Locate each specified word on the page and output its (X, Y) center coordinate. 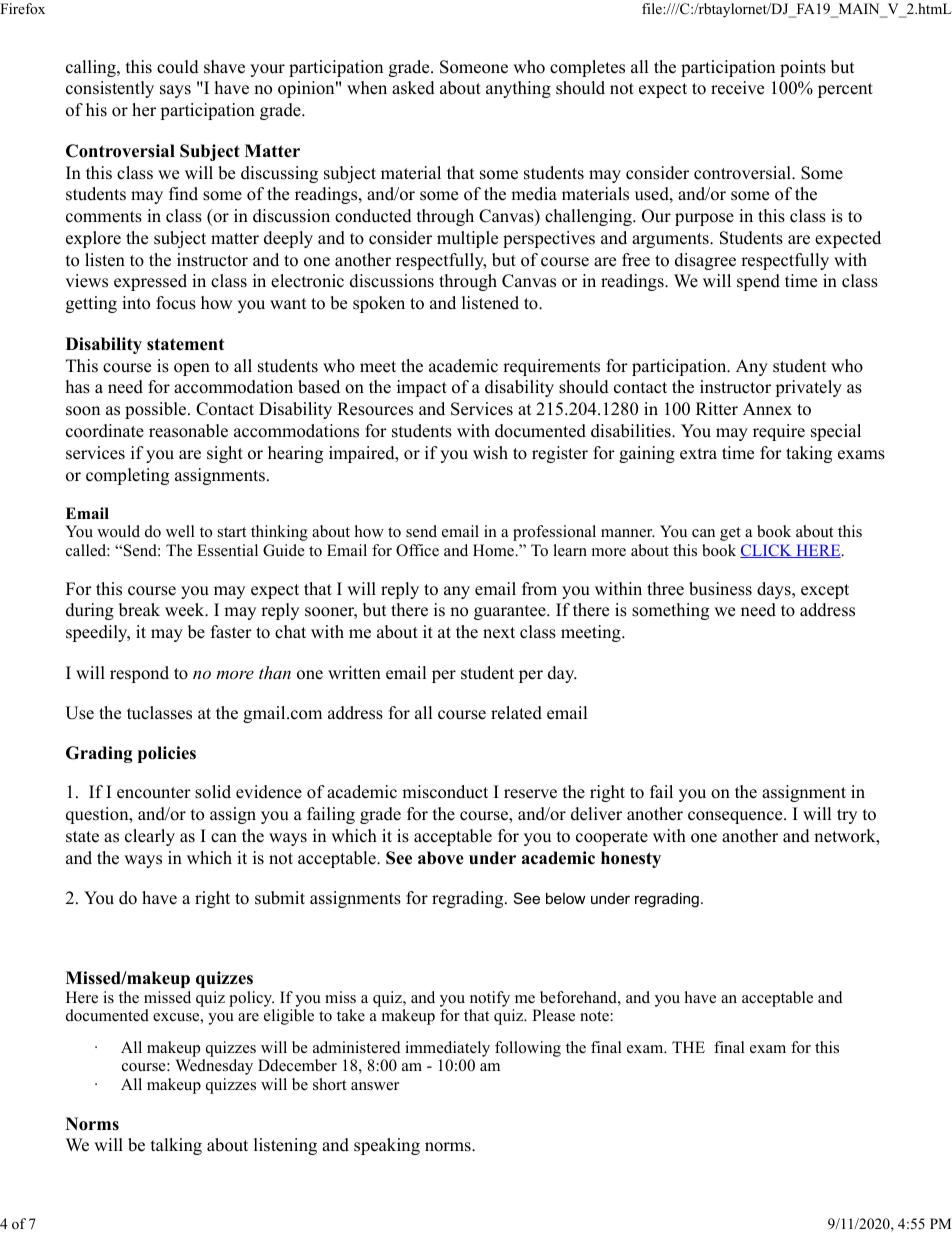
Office (417, 550)
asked (413, 88)
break (139, 610)
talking (176, 1146)
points (803, 68)
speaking (387, 1146)
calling (92, 68)
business (720, 589)
